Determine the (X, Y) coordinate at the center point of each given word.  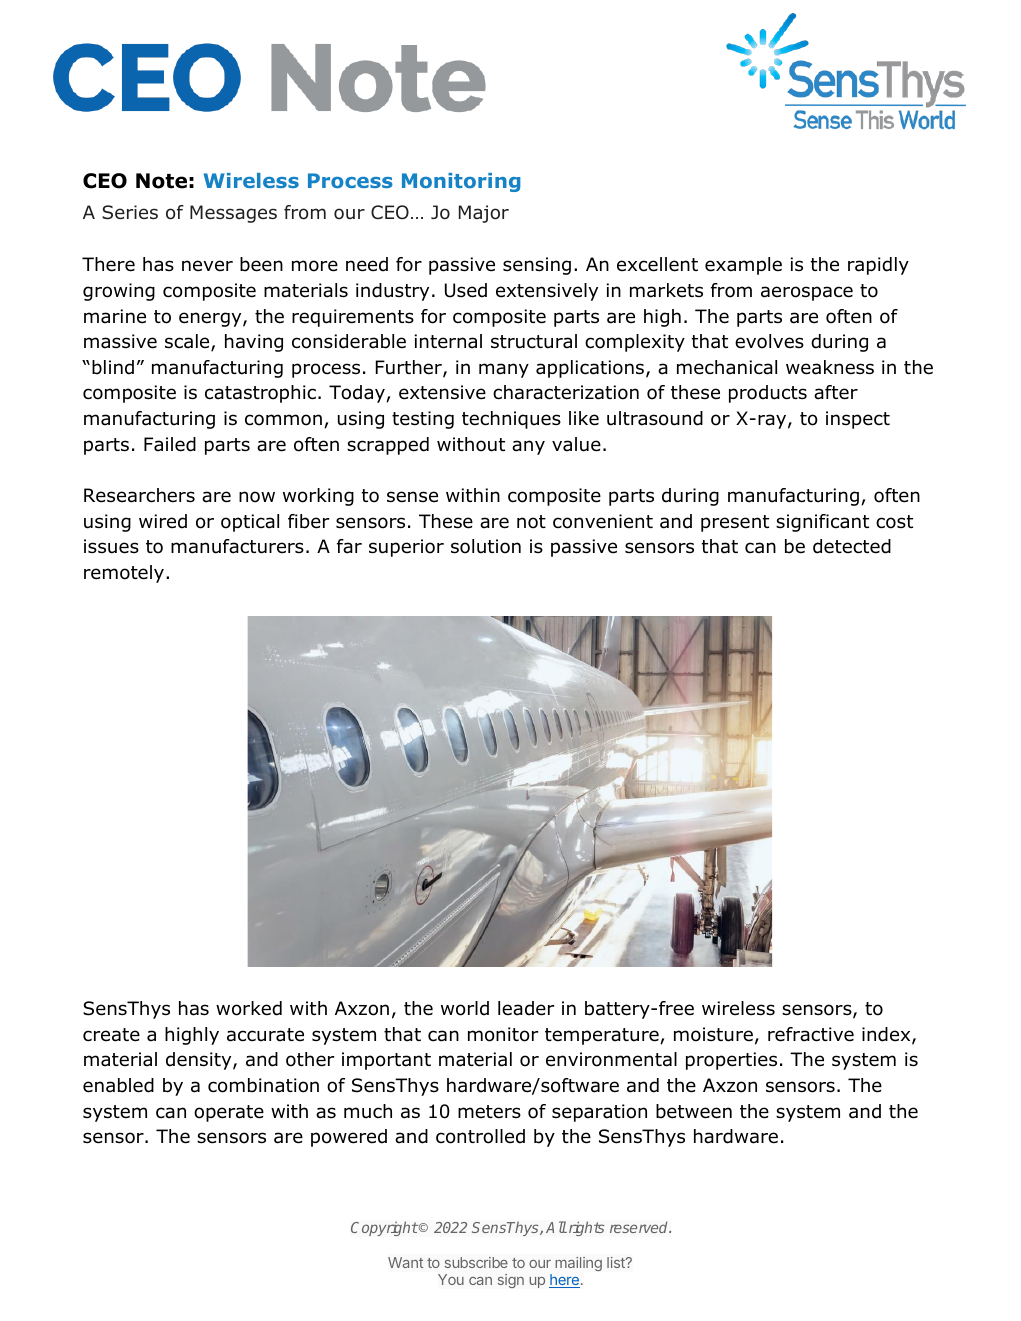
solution (486, 546)
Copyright (384, 1228)
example (743, 266)
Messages (233, 214)
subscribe (476, 1262)
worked (249, 1008)
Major (484, 214)
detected (852, 546)
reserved (640, 1227)
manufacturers (237, 546)
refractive (811, 1034)
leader (526, 1008)
